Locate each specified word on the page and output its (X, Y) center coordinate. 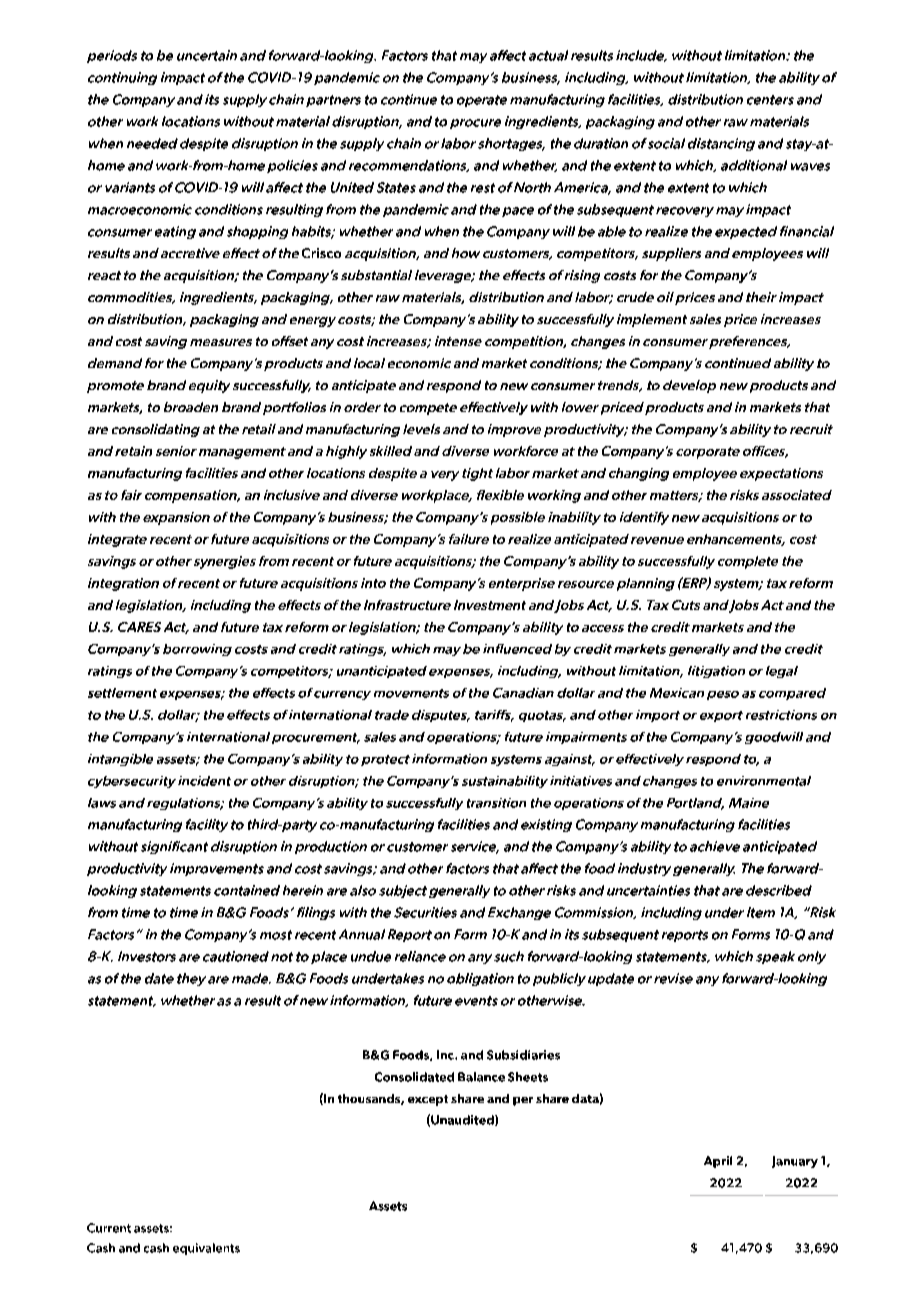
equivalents (206, 1249)
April (718, 1162)
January (795, 1162)
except (428, 1100)
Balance (481, 1077)
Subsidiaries (523, 1055)
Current (109, 1228)
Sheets (528, 1077)
